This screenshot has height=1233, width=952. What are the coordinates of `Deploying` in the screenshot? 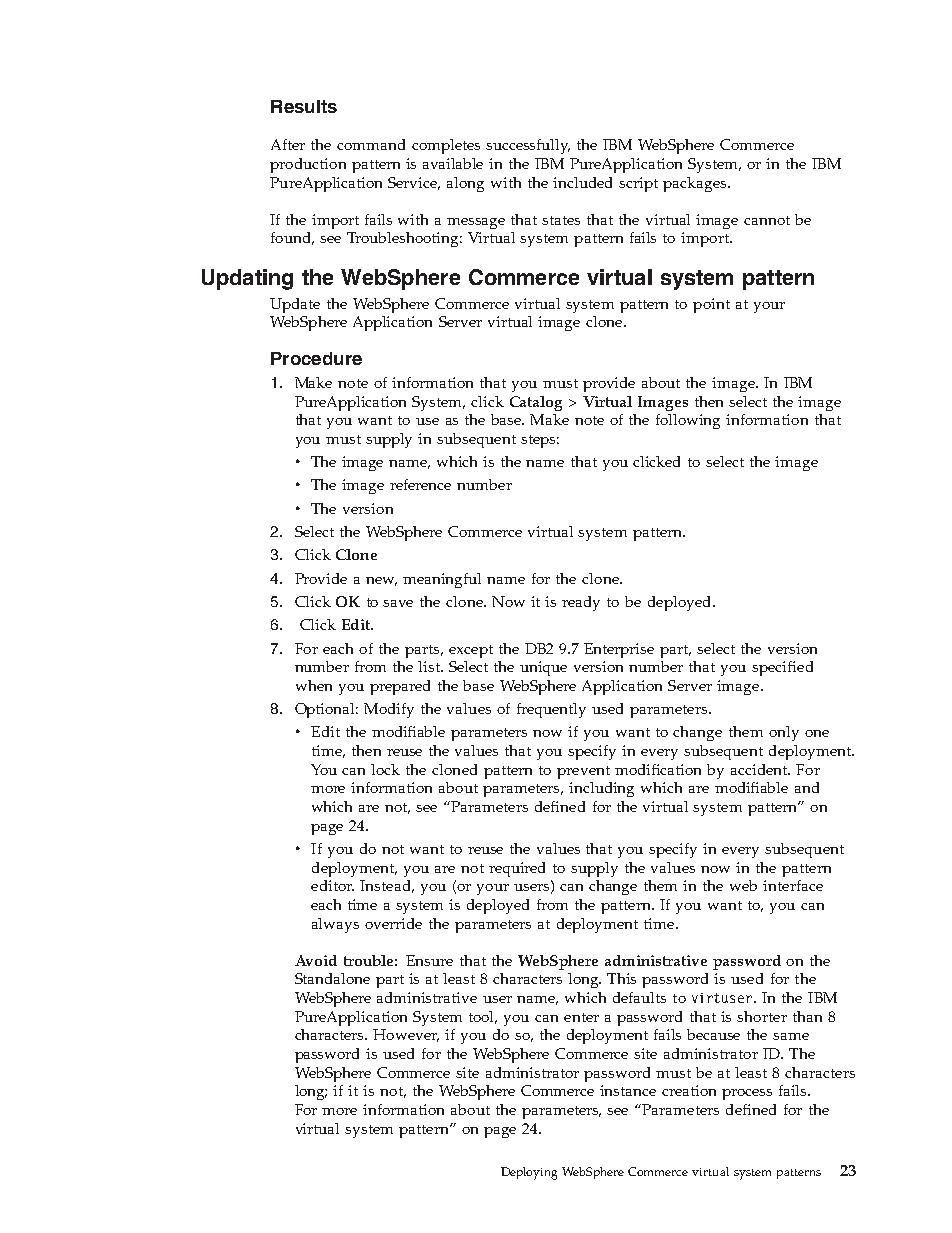 It's located at (529, 1173).
